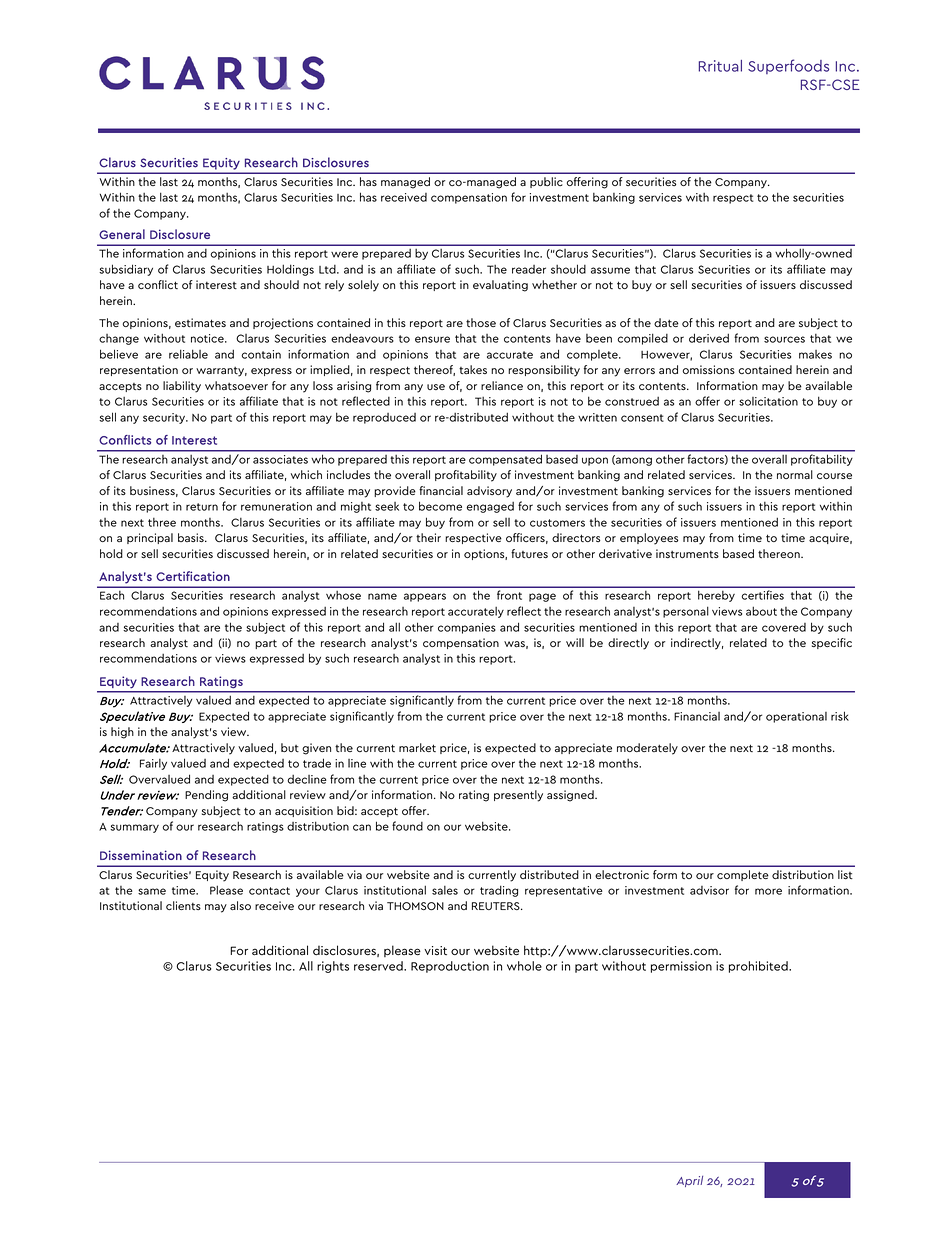 The height and width of the screenshot is (1233, 952). What do you see at coordinates (759, 967) in the screenshot?
I see `prohibited` at bounding box center [759, 967].
